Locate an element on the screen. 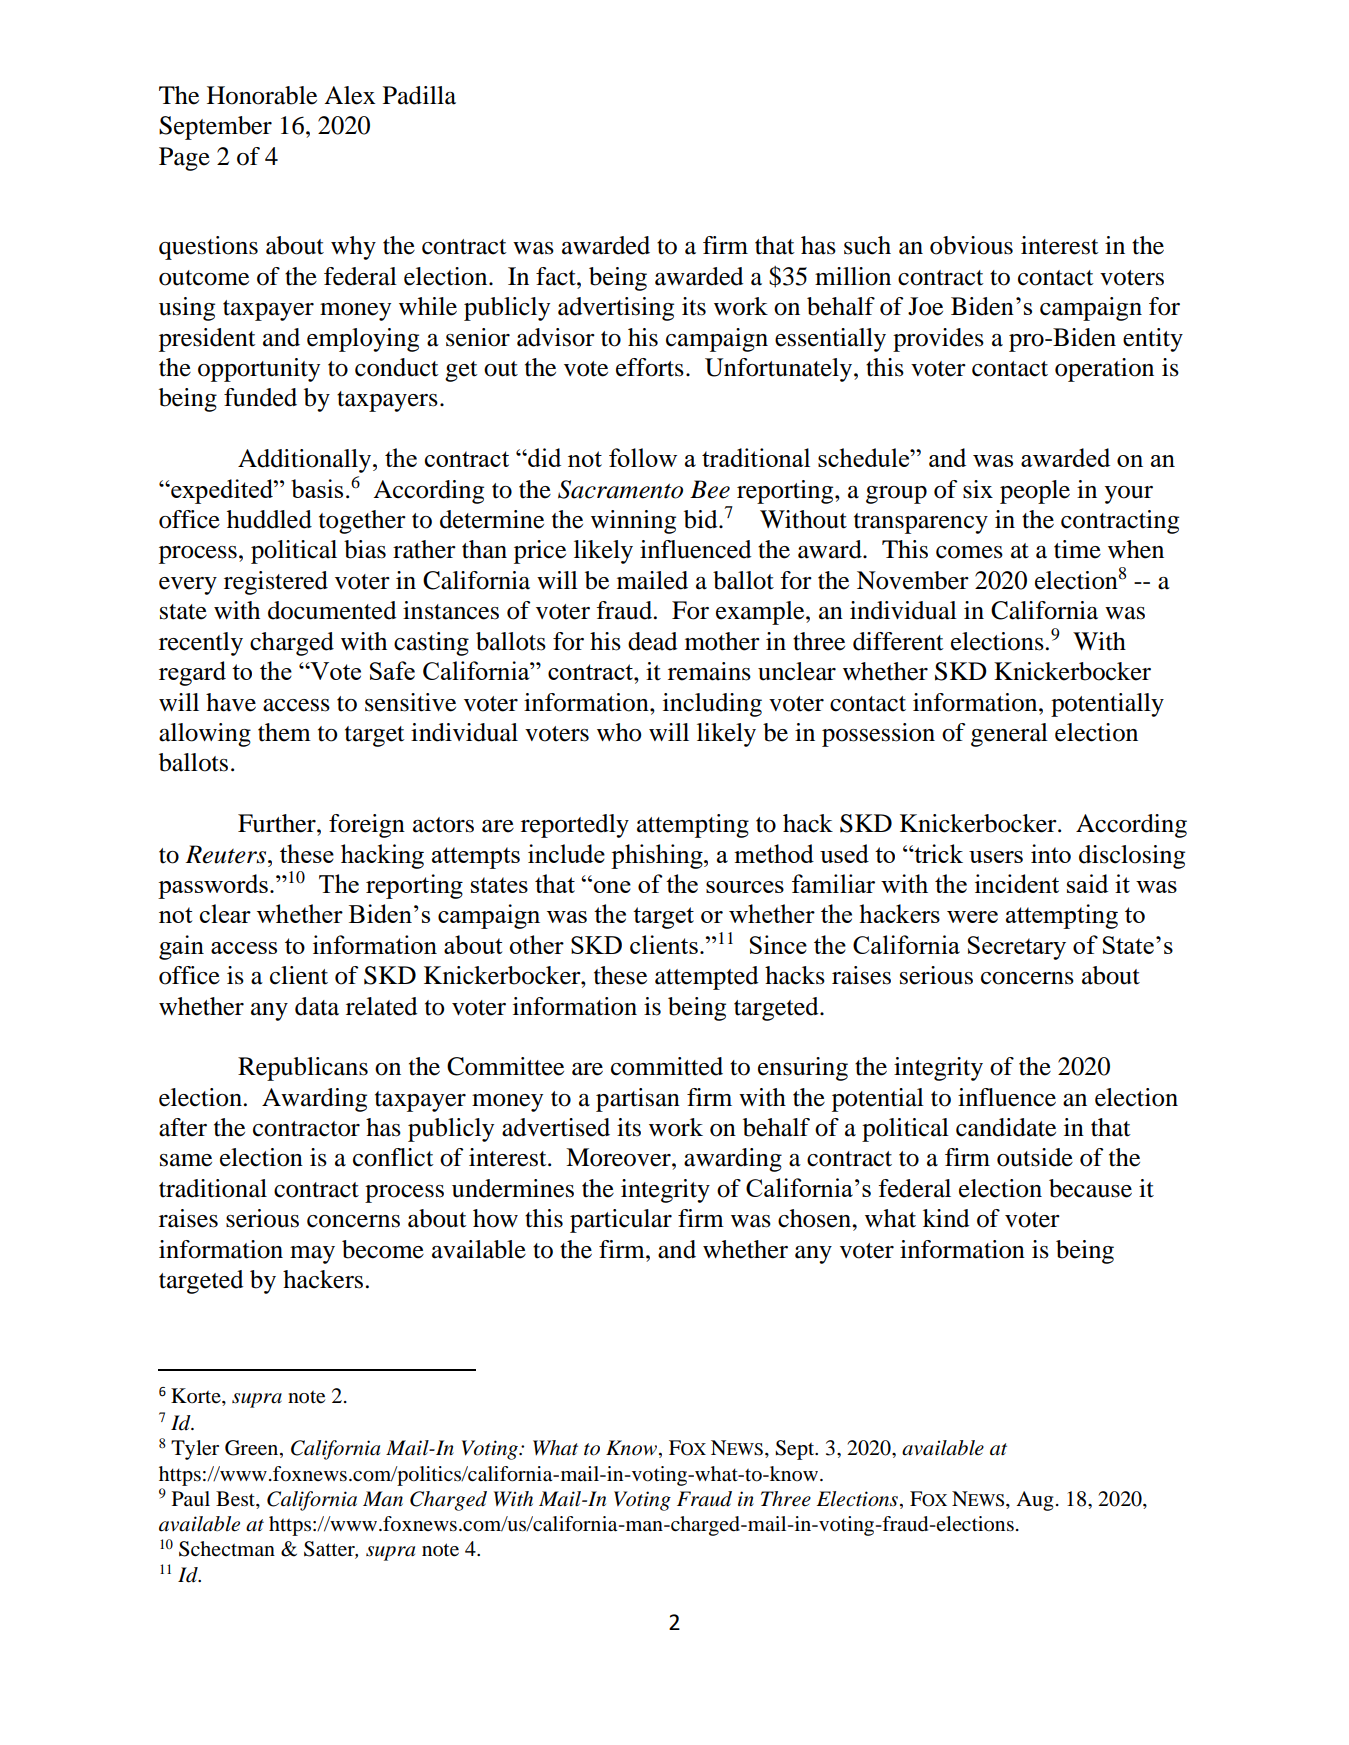 The width and height of the screenshot is (1349, 1745). into is located at coordinates (1051, 853).
